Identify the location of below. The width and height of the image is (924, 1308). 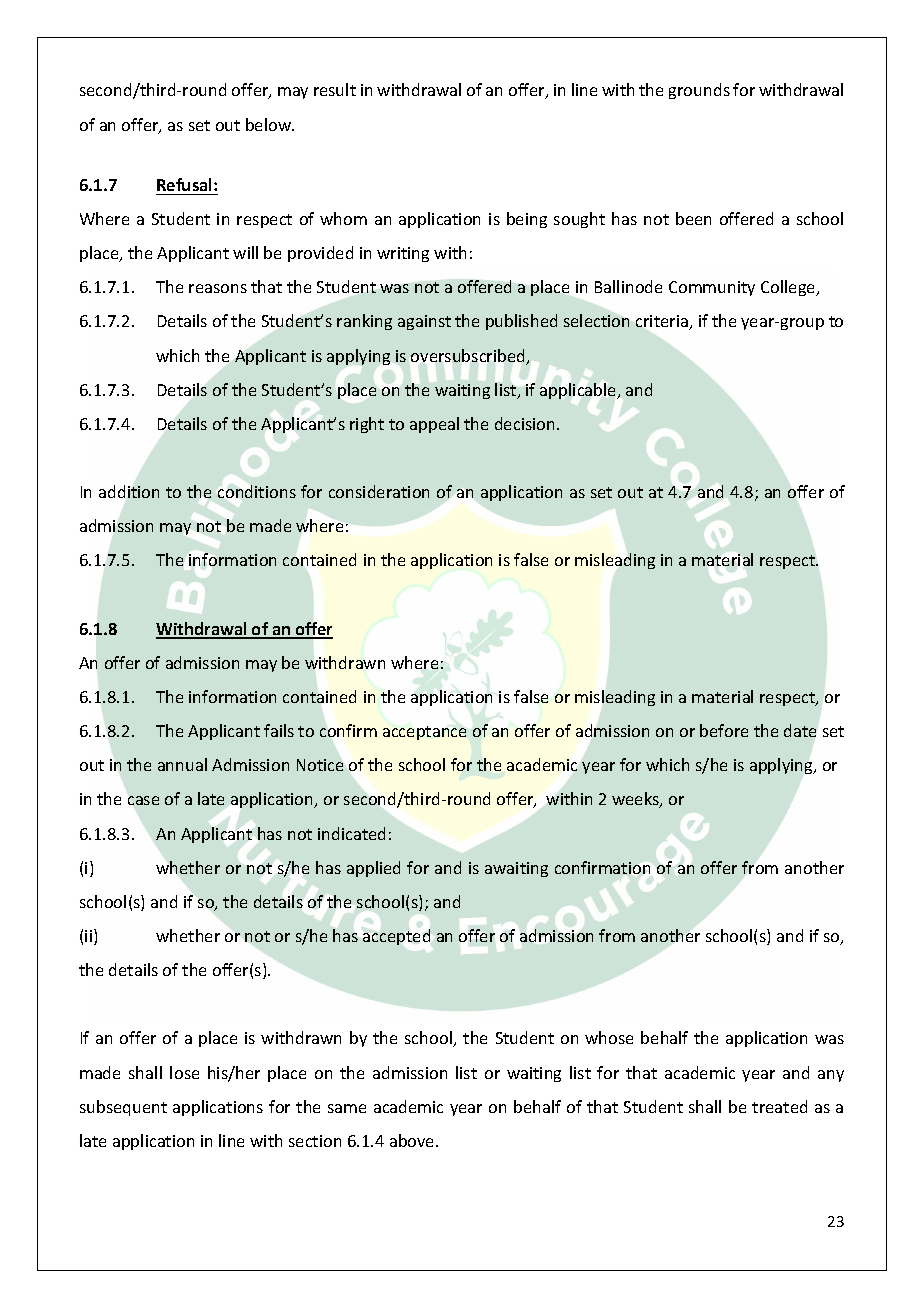
(270, 124).
